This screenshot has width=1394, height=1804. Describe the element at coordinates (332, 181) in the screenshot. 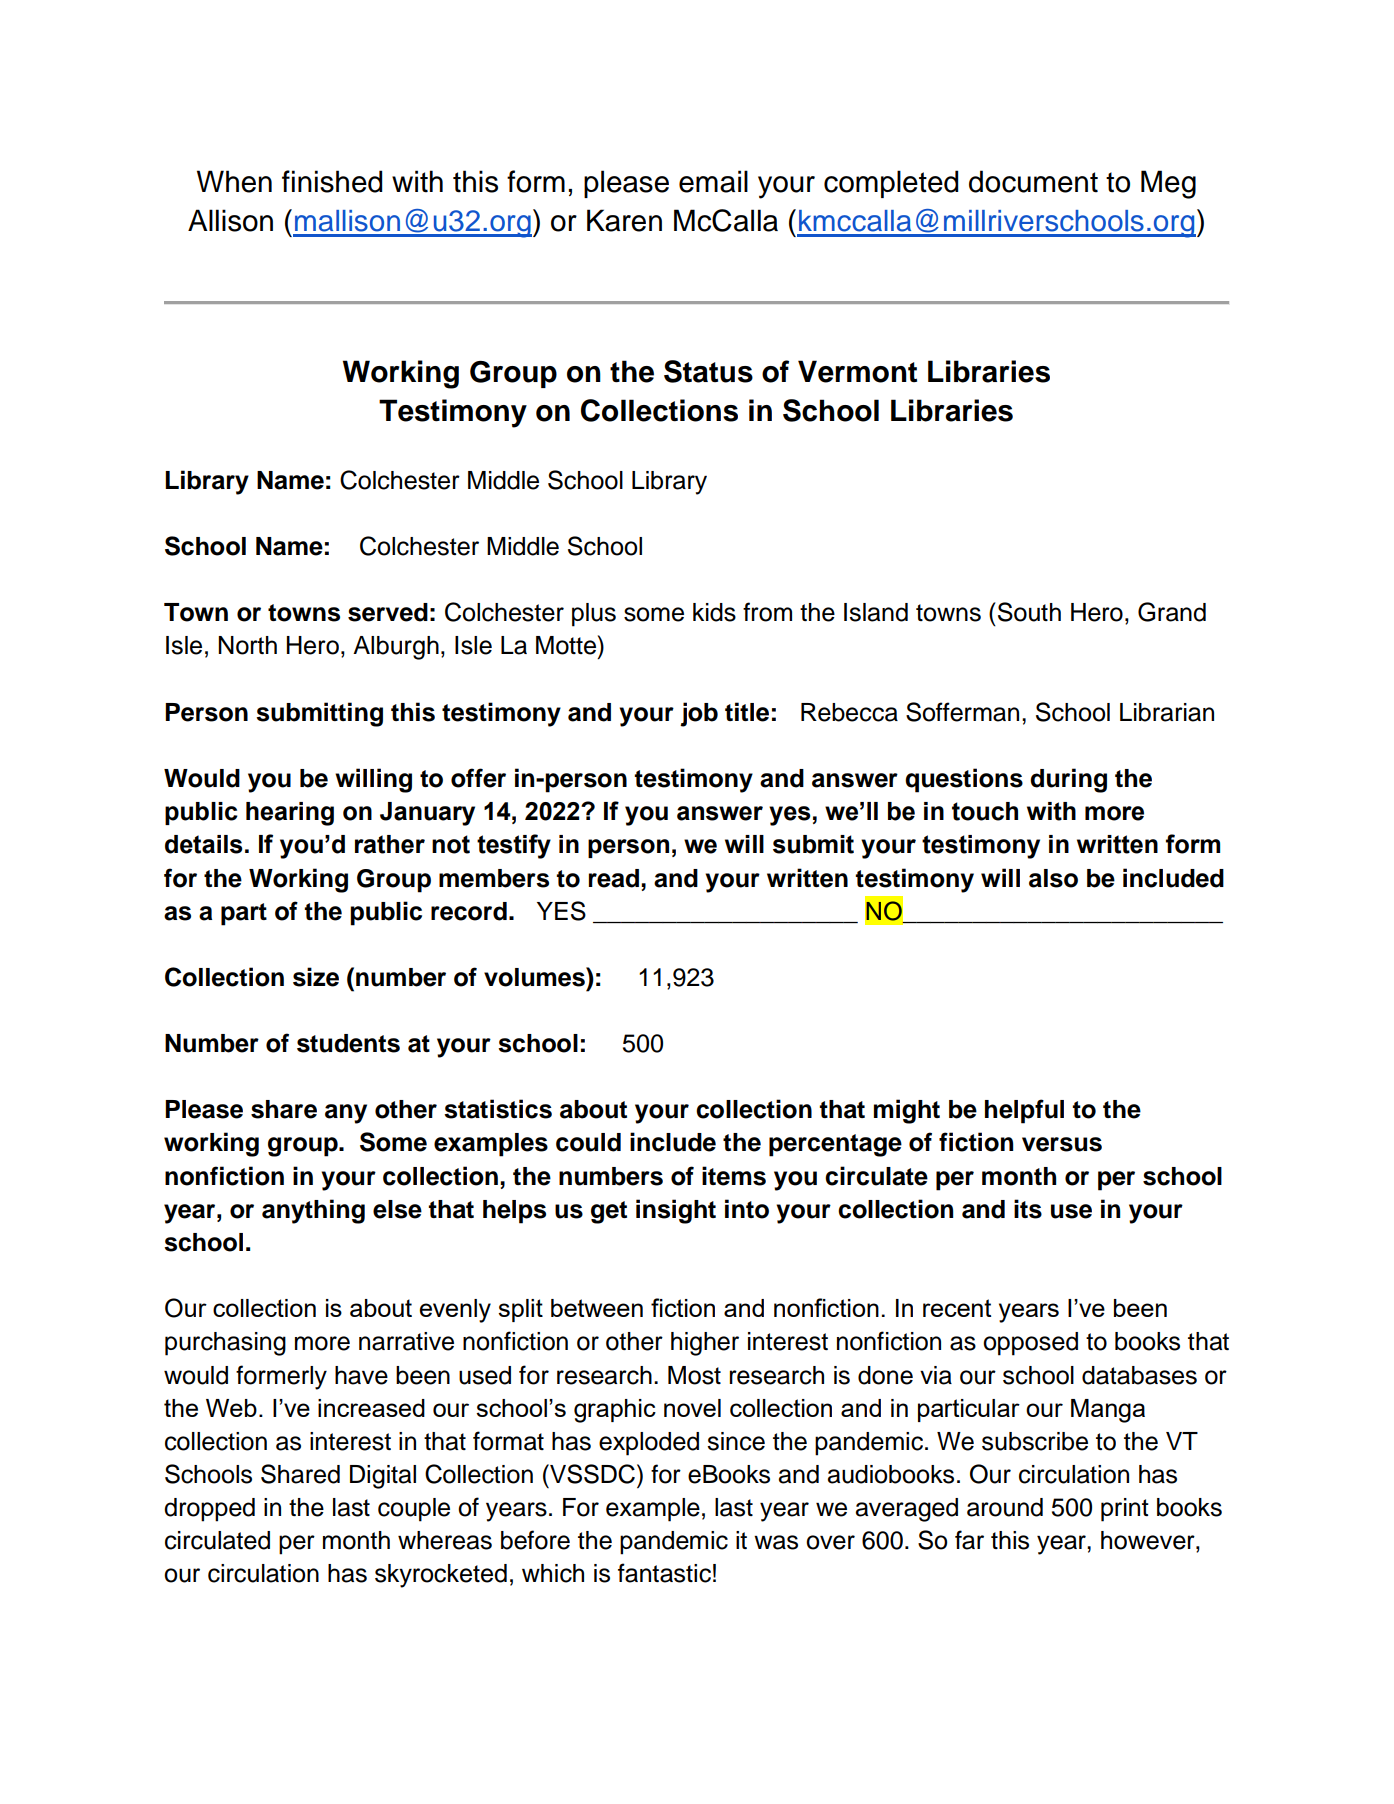

I see `finished` at that location.
